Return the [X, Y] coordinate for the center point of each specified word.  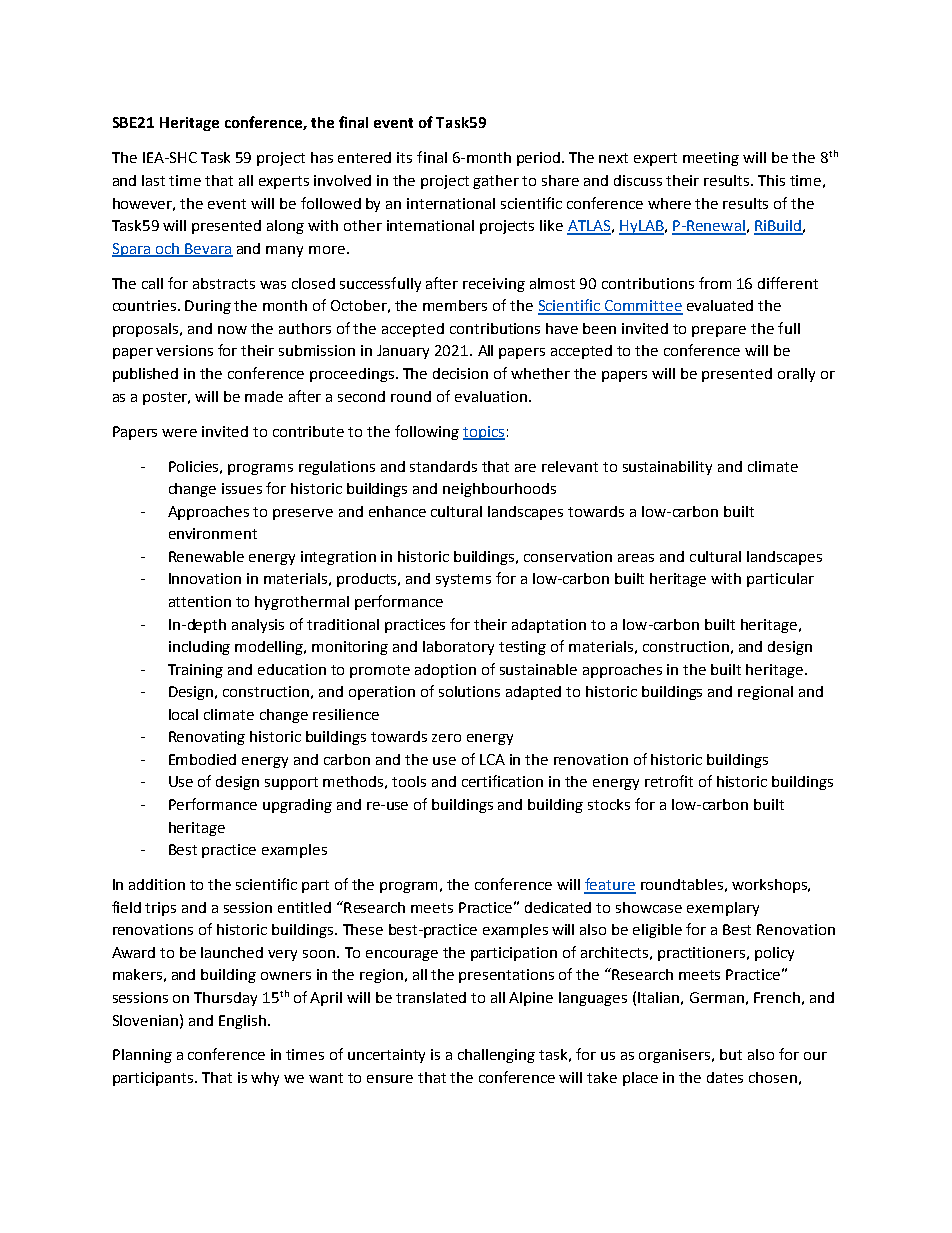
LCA [492, 759]
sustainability [667, 468]
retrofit [669, 781]
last [153, 180]
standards [443, 466]
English [242, 1022]
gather [496, 182]
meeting [711, 159]
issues [242, 488]
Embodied [202, 759]
